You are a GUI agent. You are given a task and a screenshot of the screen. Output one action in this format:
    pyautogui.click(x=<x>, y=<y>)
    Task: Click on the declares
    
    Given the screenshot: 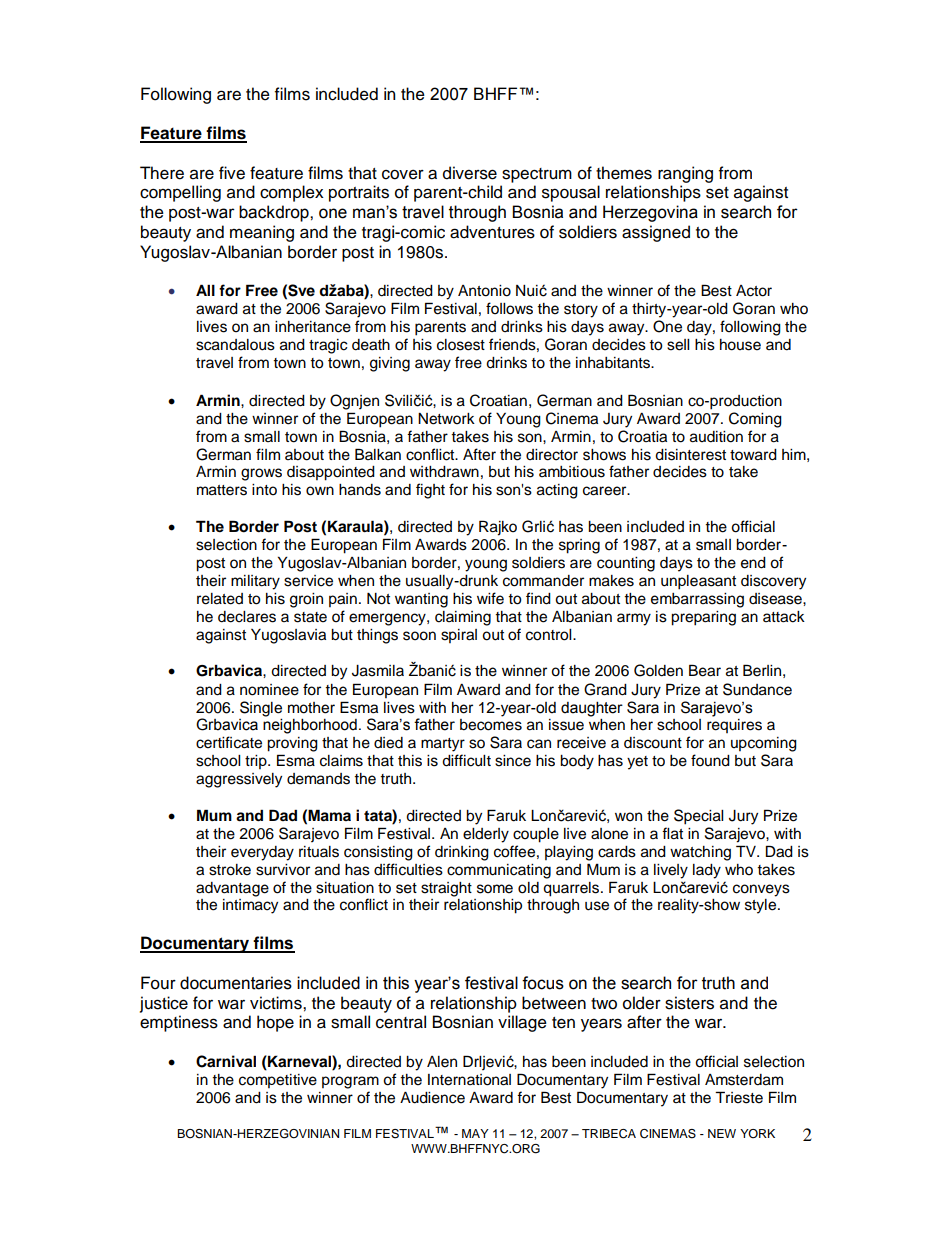 What is the action you would take?
    pyautogui.click(x=247, y=617)
